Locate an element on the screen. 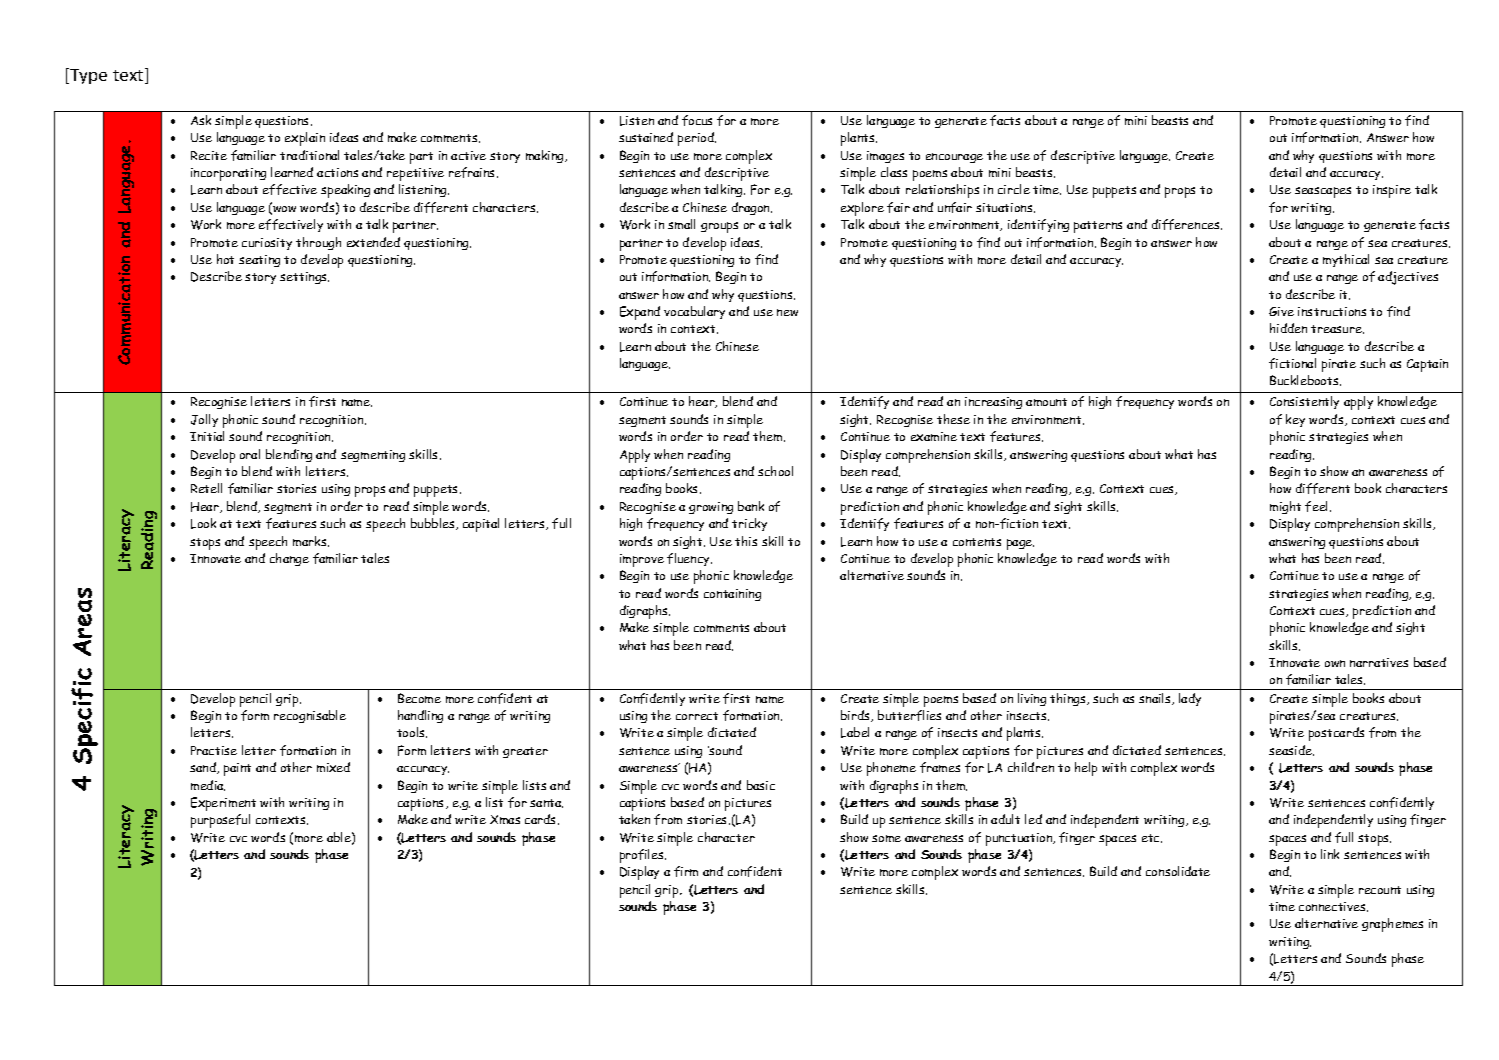 The image size is (1499, 1060). focus is located at coordinates (697, 120).
